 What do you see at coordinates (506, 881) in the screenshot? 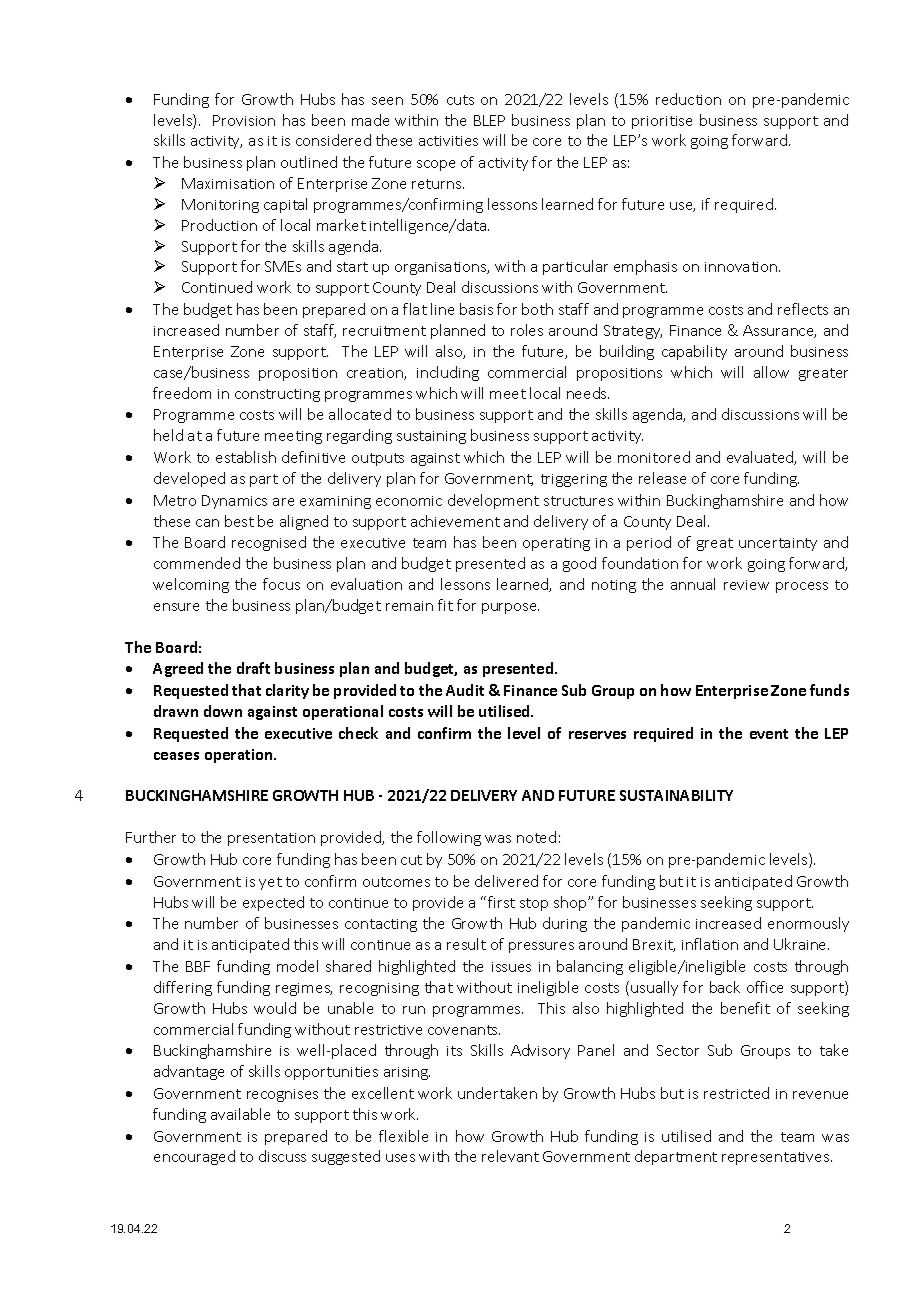
I see `delivered` at bounding box center [506, 881].
